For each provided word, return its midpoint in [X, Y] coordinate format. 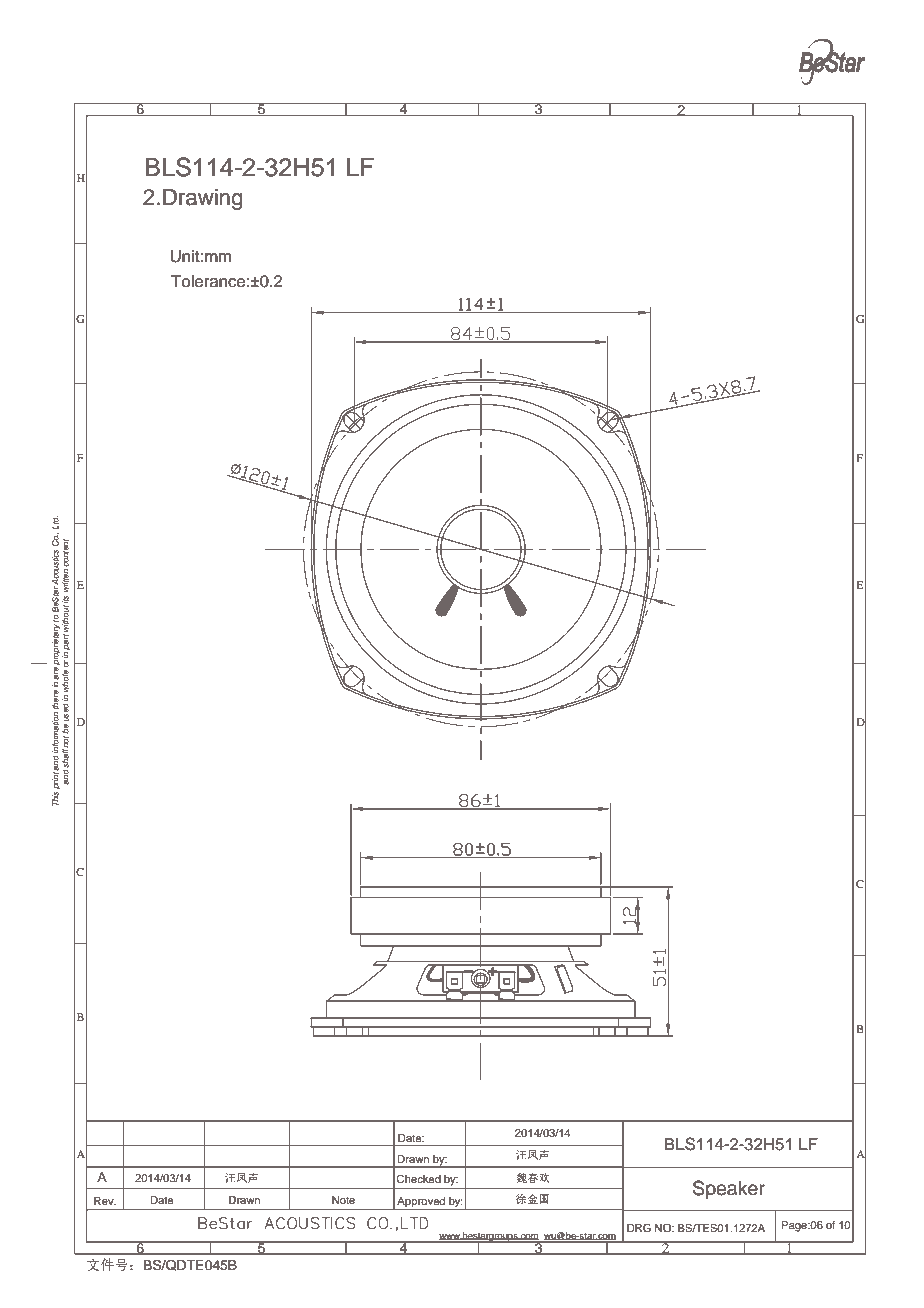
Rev [105, 1201]
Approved [421, 1203]
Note [343, 1200]
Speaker [729, 1189]
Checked [418, 1179]
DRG [639, 1228]
